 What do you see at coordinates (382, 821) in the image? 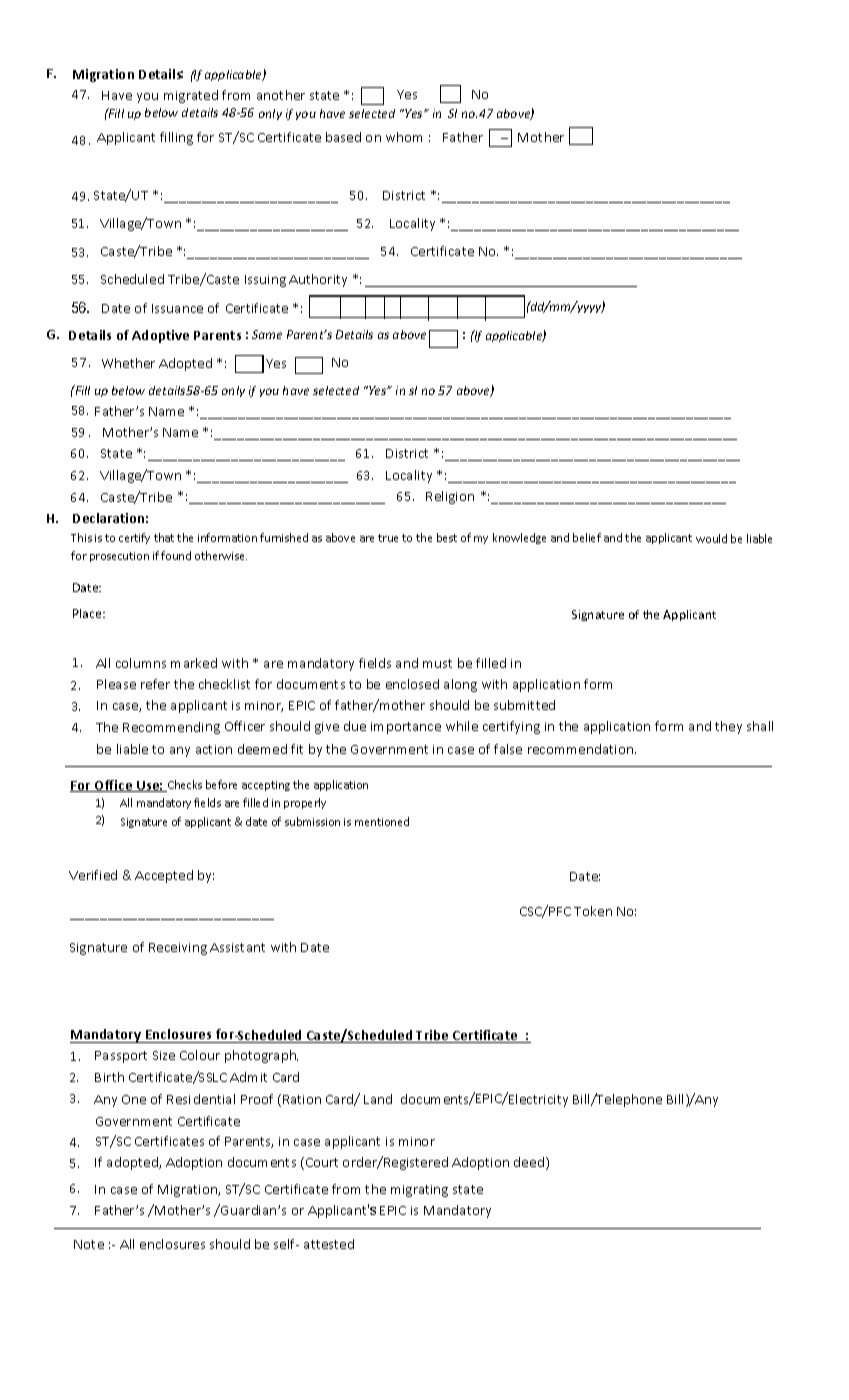
I see `mentioned` at bounding box center [382, 821].
